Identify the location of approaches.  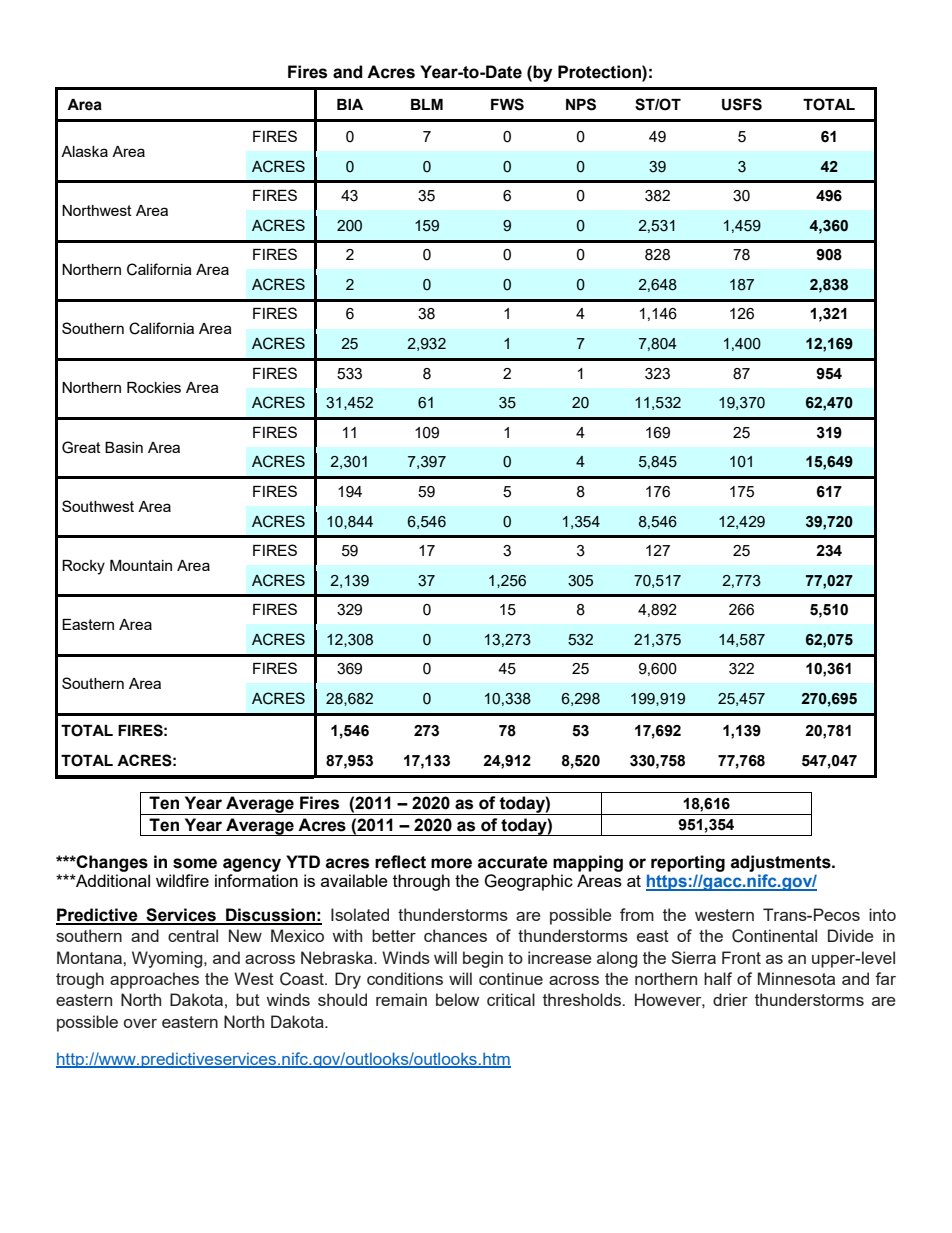
(154, 980).
